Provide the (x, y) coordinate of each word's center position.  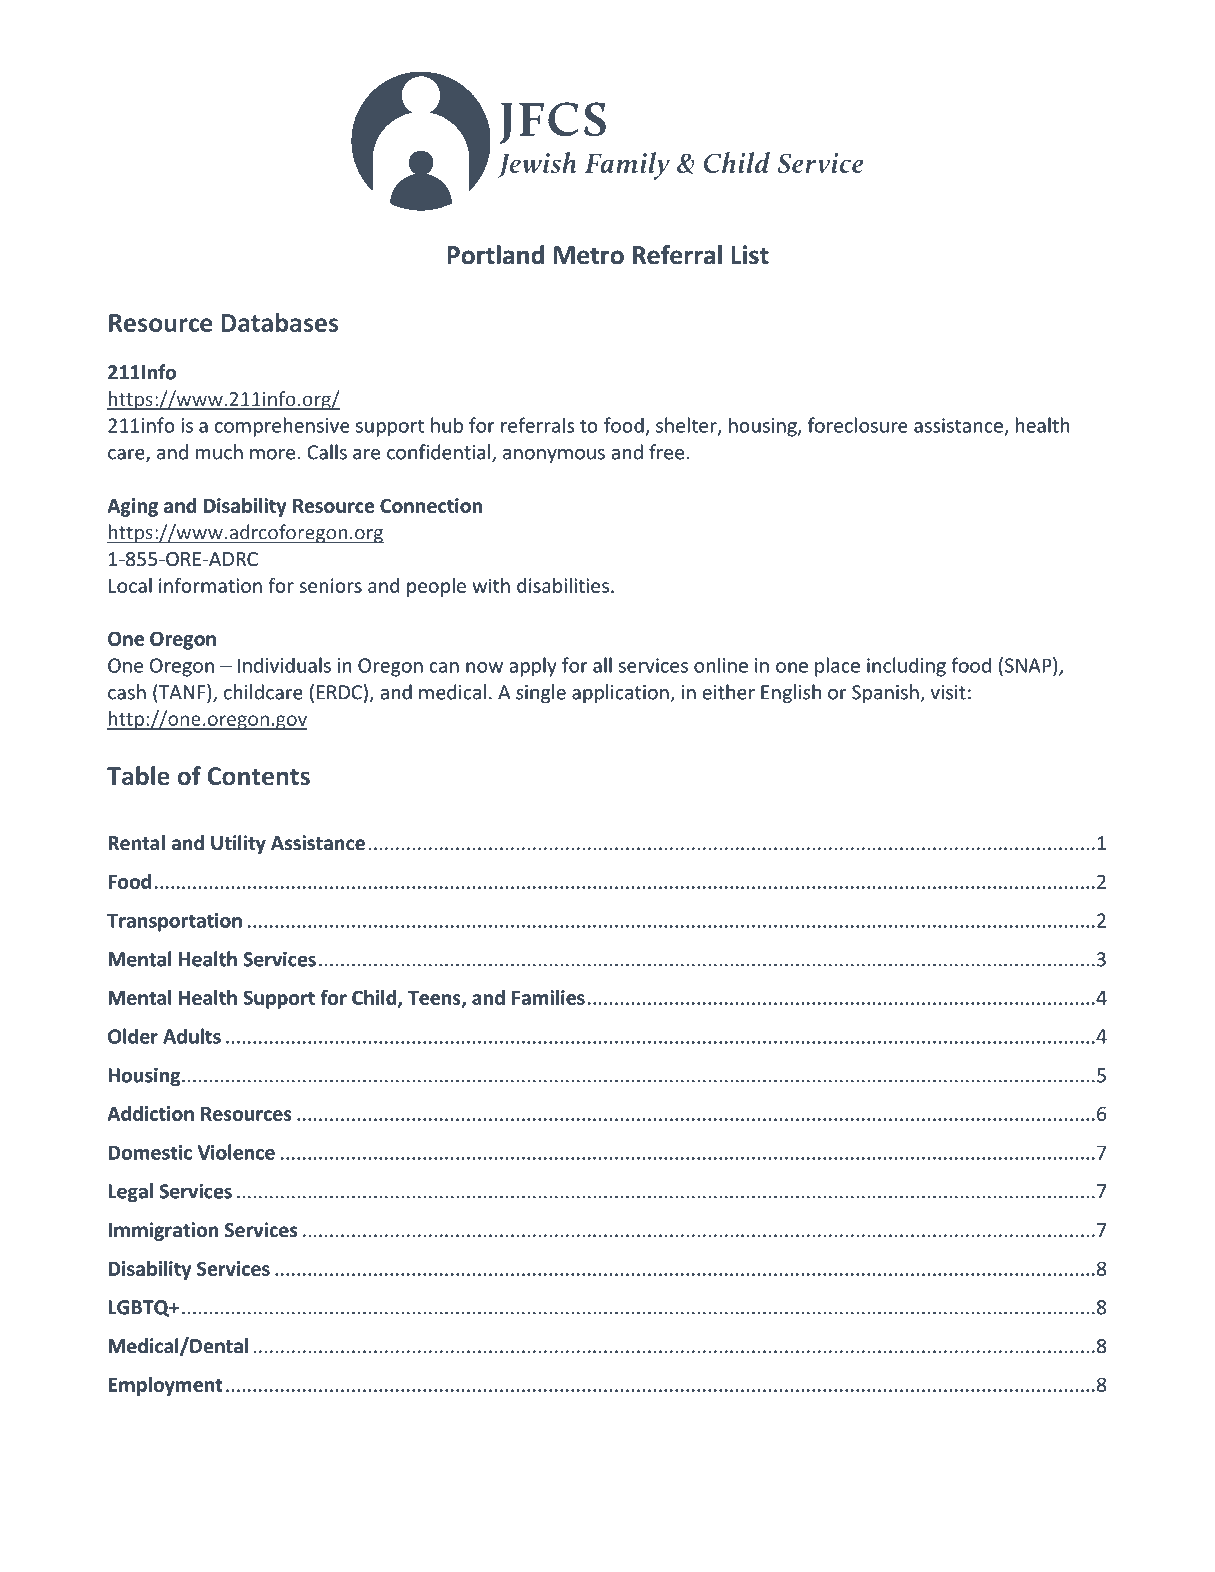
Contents (259, 776)
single (541, 693)
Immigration (163, 1231)
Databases (280, 322)
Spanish (886, 693)
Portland (495, 255)
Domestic (150, 1152)
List (750, 255)
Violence (236, 1152)
